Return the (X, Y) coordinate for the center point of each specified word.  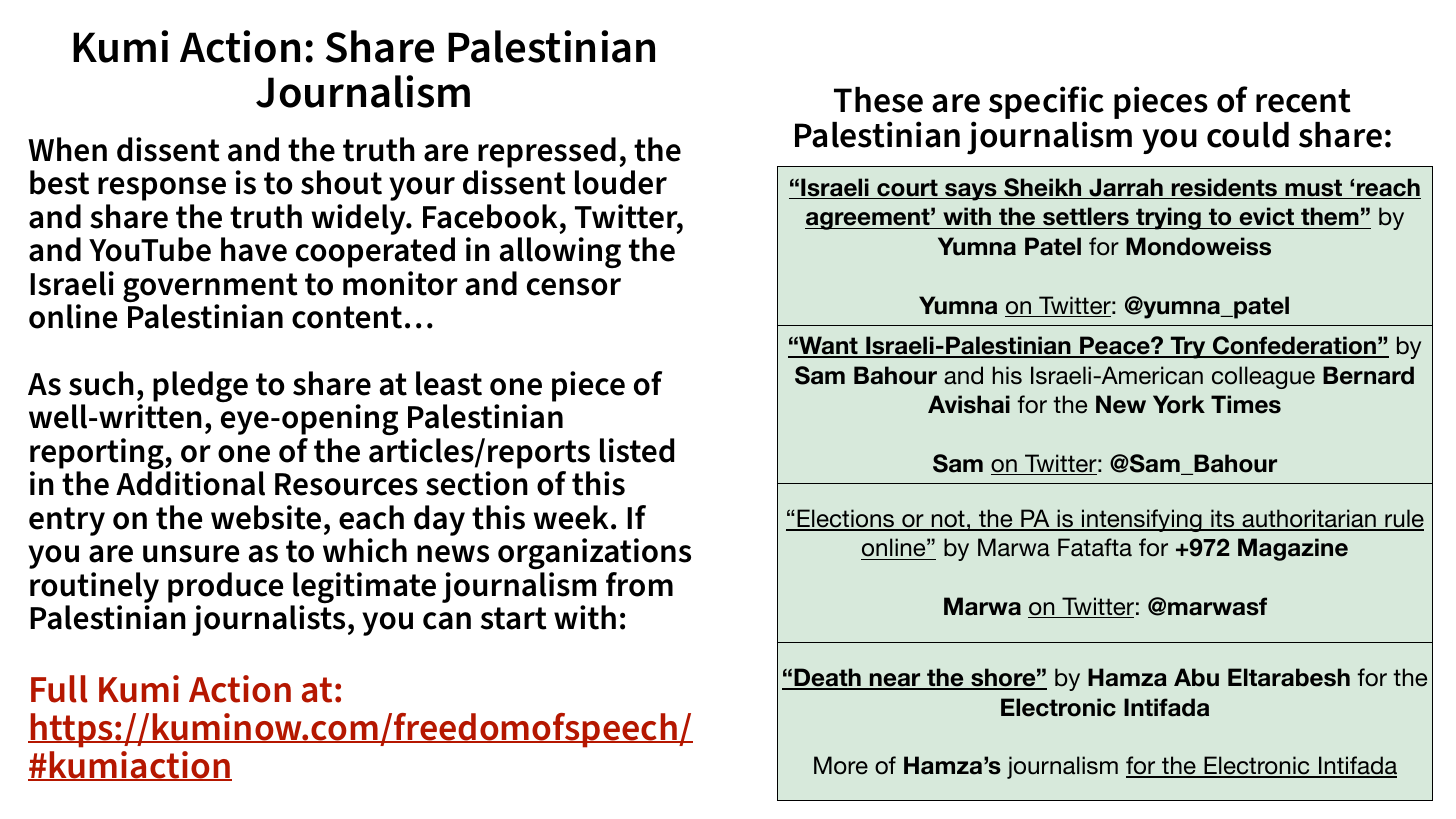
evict (1266, 216)
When (67, 149)
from (639, 584)
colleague (1263, 377)
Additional (190, 483)
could (1248, 135)
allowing (560, 252)
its (1223, 519)
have (254, 249)
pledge (200, 386)
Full (59, 689)
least (449, 383)
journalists (268, 619)
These (878, 100)
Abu (1196, 677)
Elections (846, 519)
